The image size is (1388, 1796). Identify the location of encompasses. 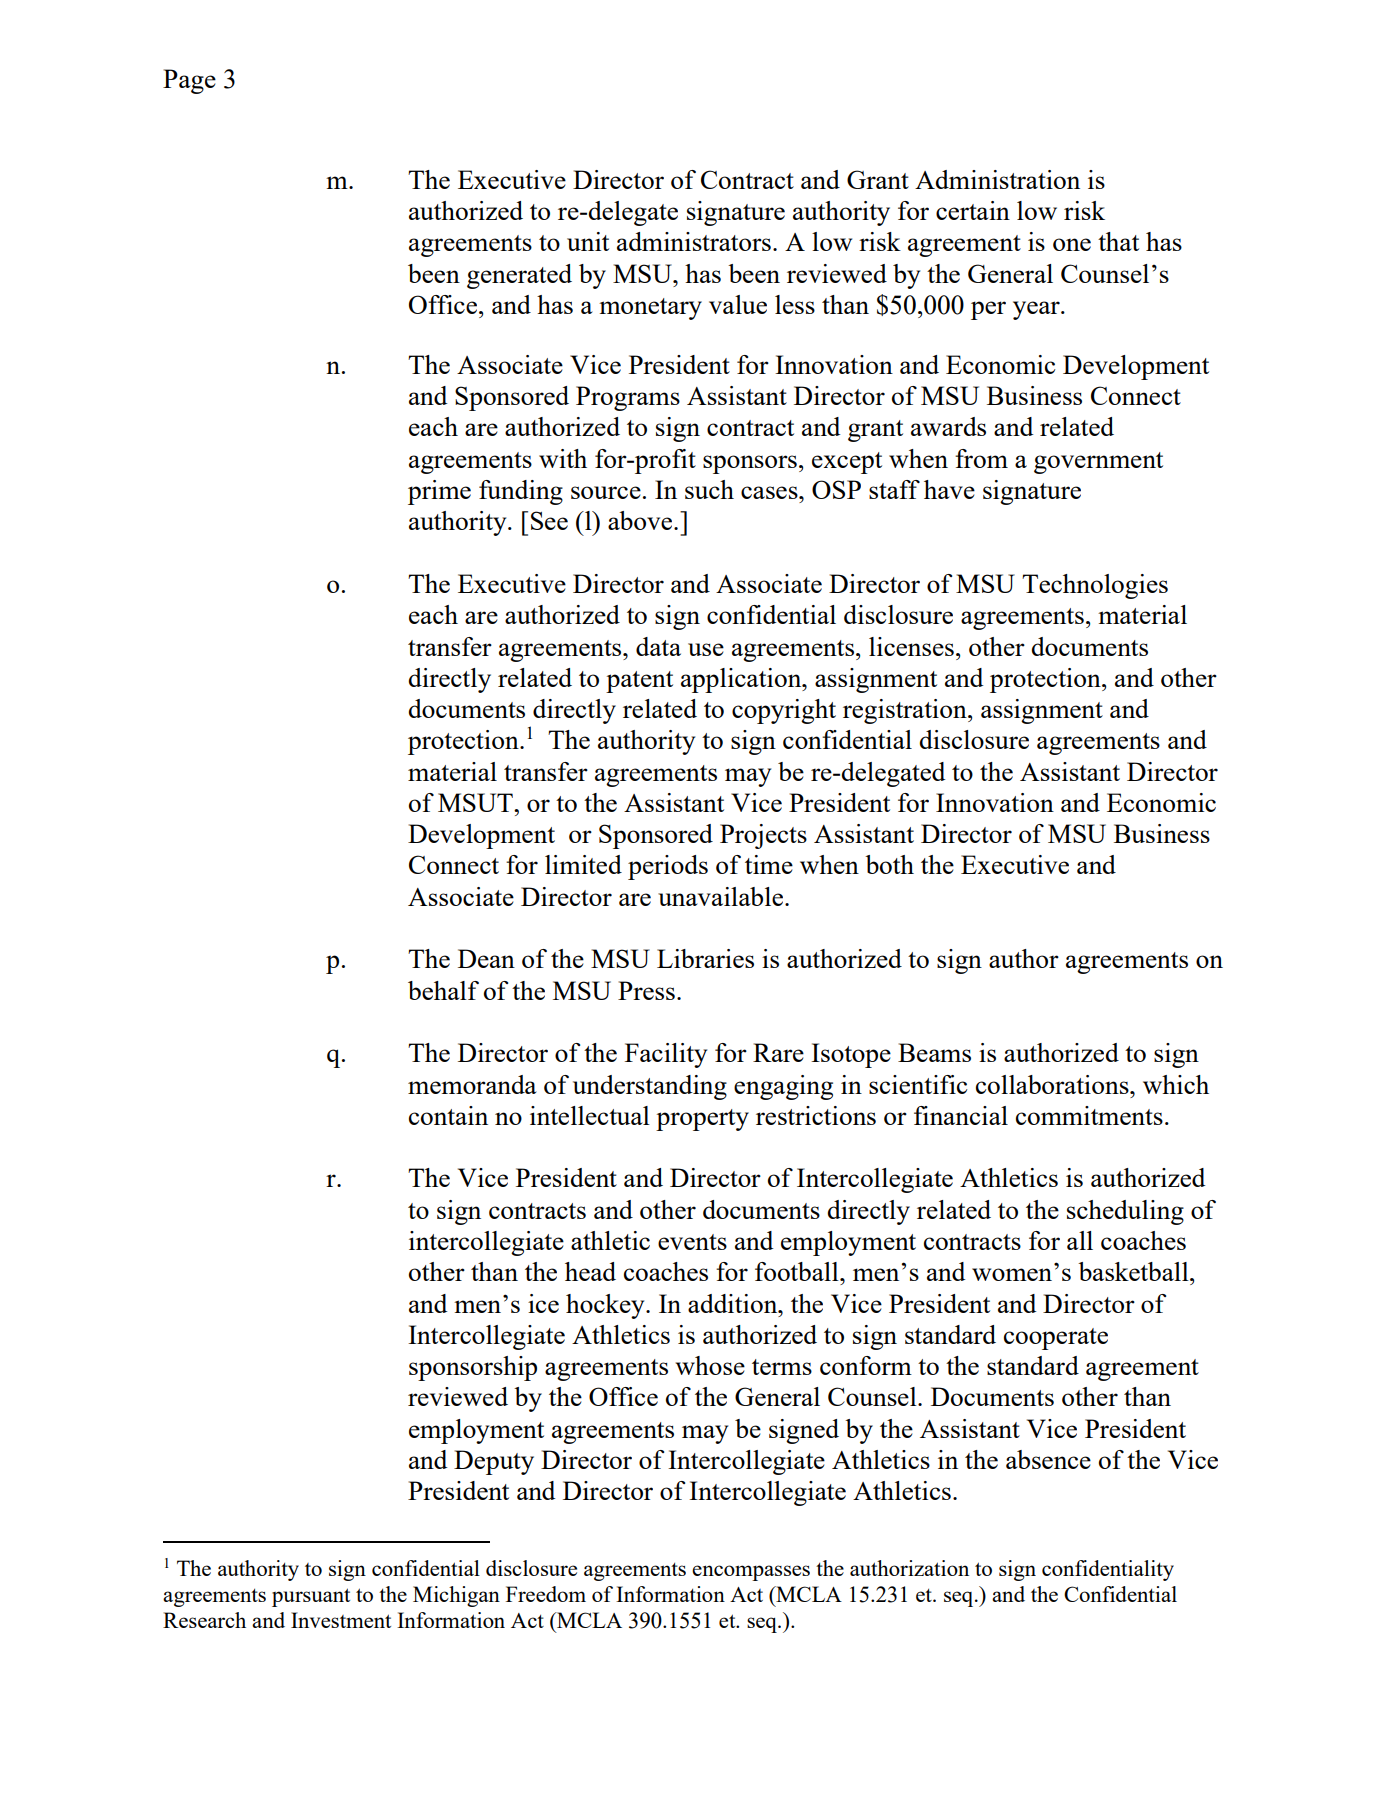
(751, 1573).
